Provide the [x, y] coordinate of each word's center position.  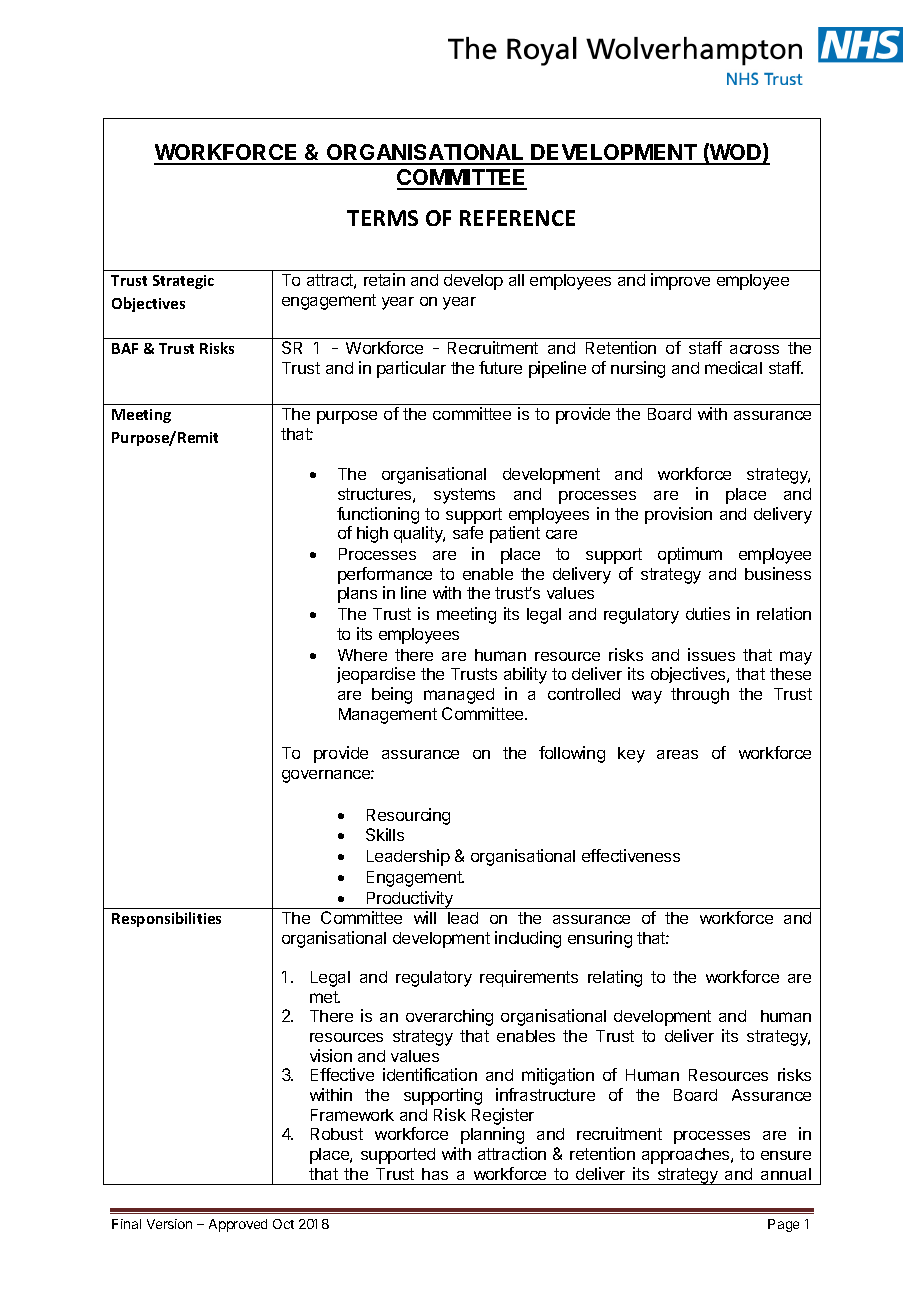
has [435, 1174]
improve [680, 281]
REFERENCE [517, 218]
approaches [687, 1156]
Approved [238, 1225]
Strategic [183, 282]
